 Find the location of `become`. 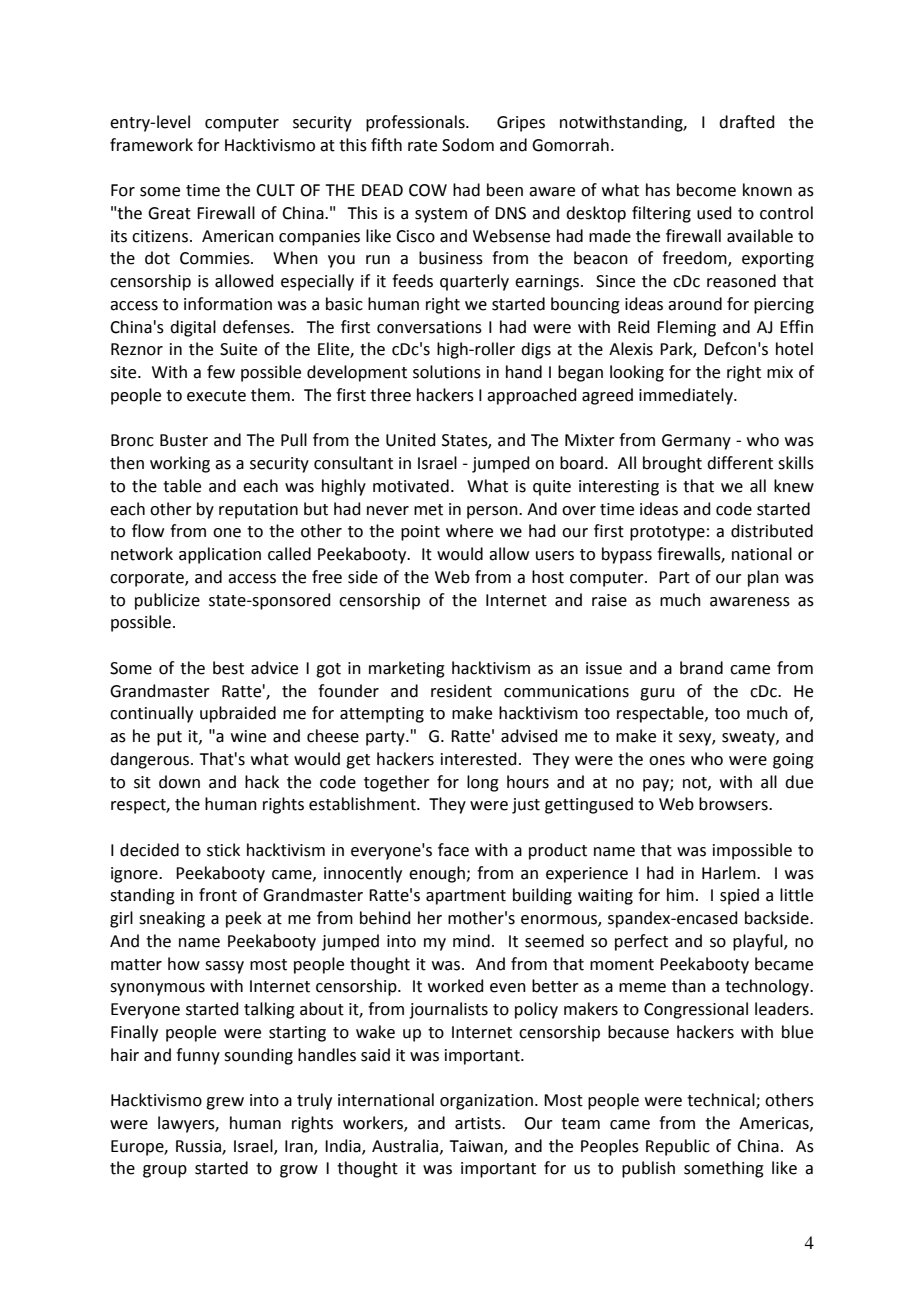

become is located at coordinates (706, 190).
